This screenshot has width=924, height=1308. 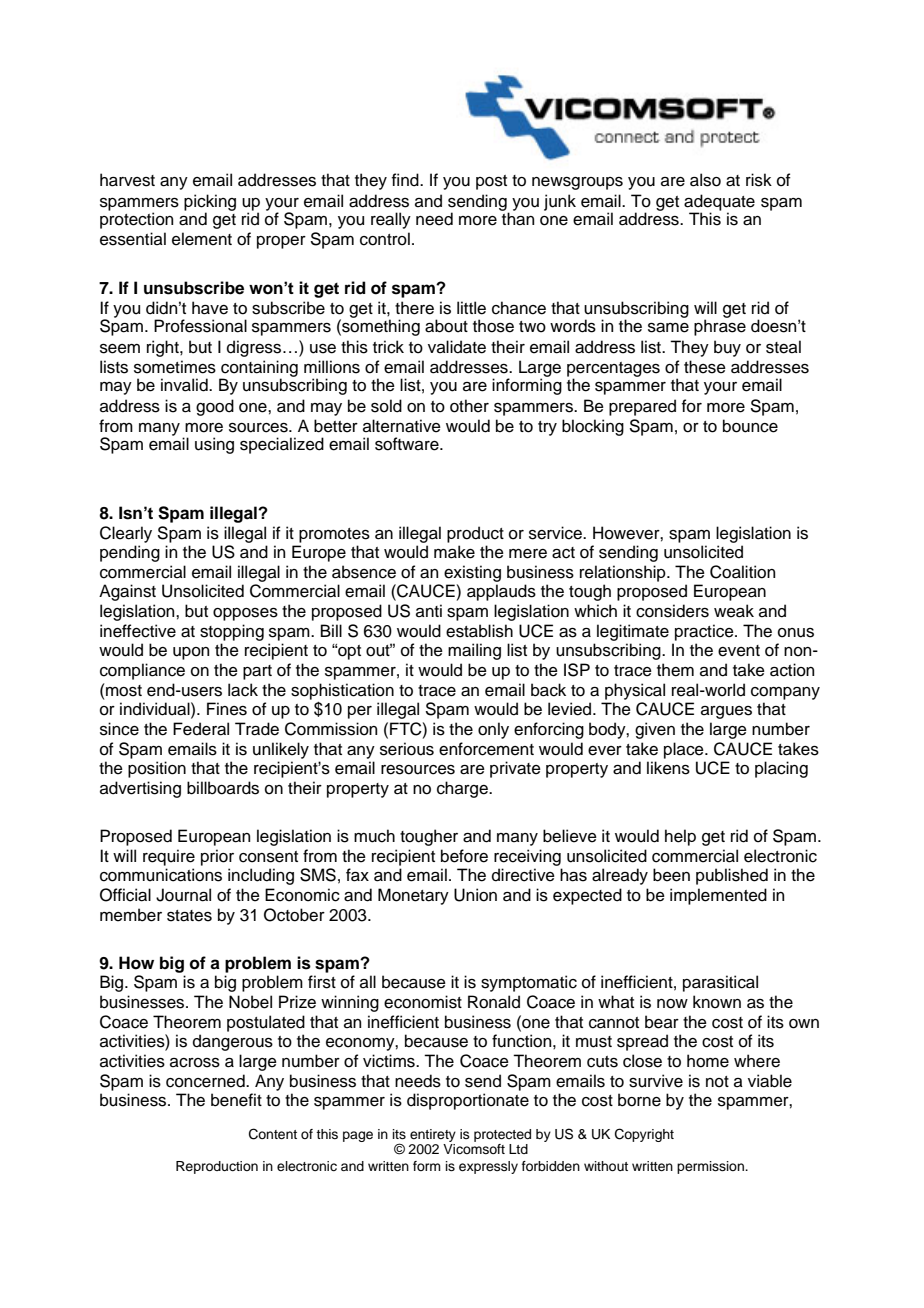 What do you see at coordinates (423, 1002) in the screenshot?
I see `economist` at bounding box center [423, 1002].
